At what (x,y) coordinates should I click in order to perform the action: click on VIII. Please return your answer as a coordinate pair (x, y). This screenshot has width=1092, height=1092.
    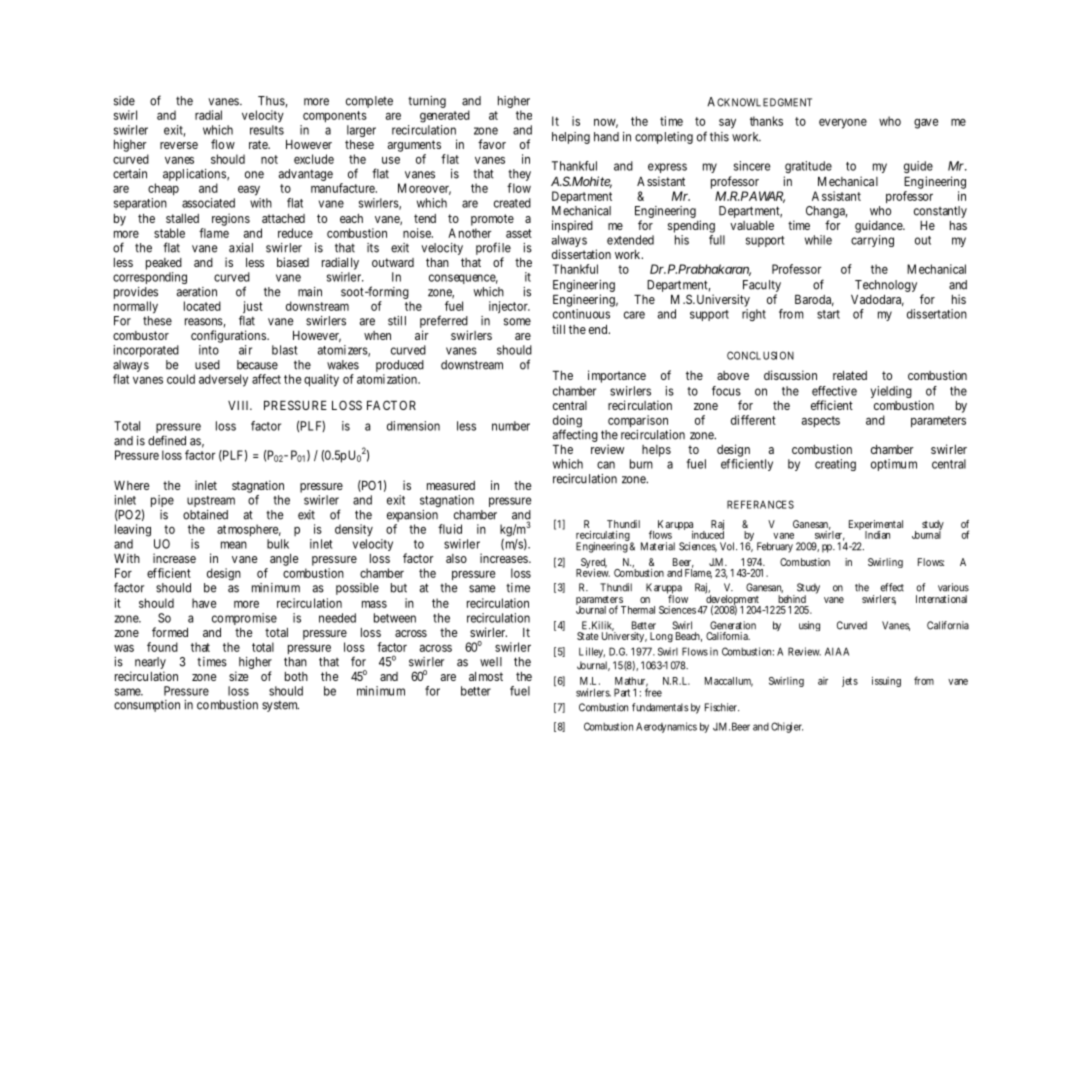
    Looking at the image, I should click on (240, 405).
